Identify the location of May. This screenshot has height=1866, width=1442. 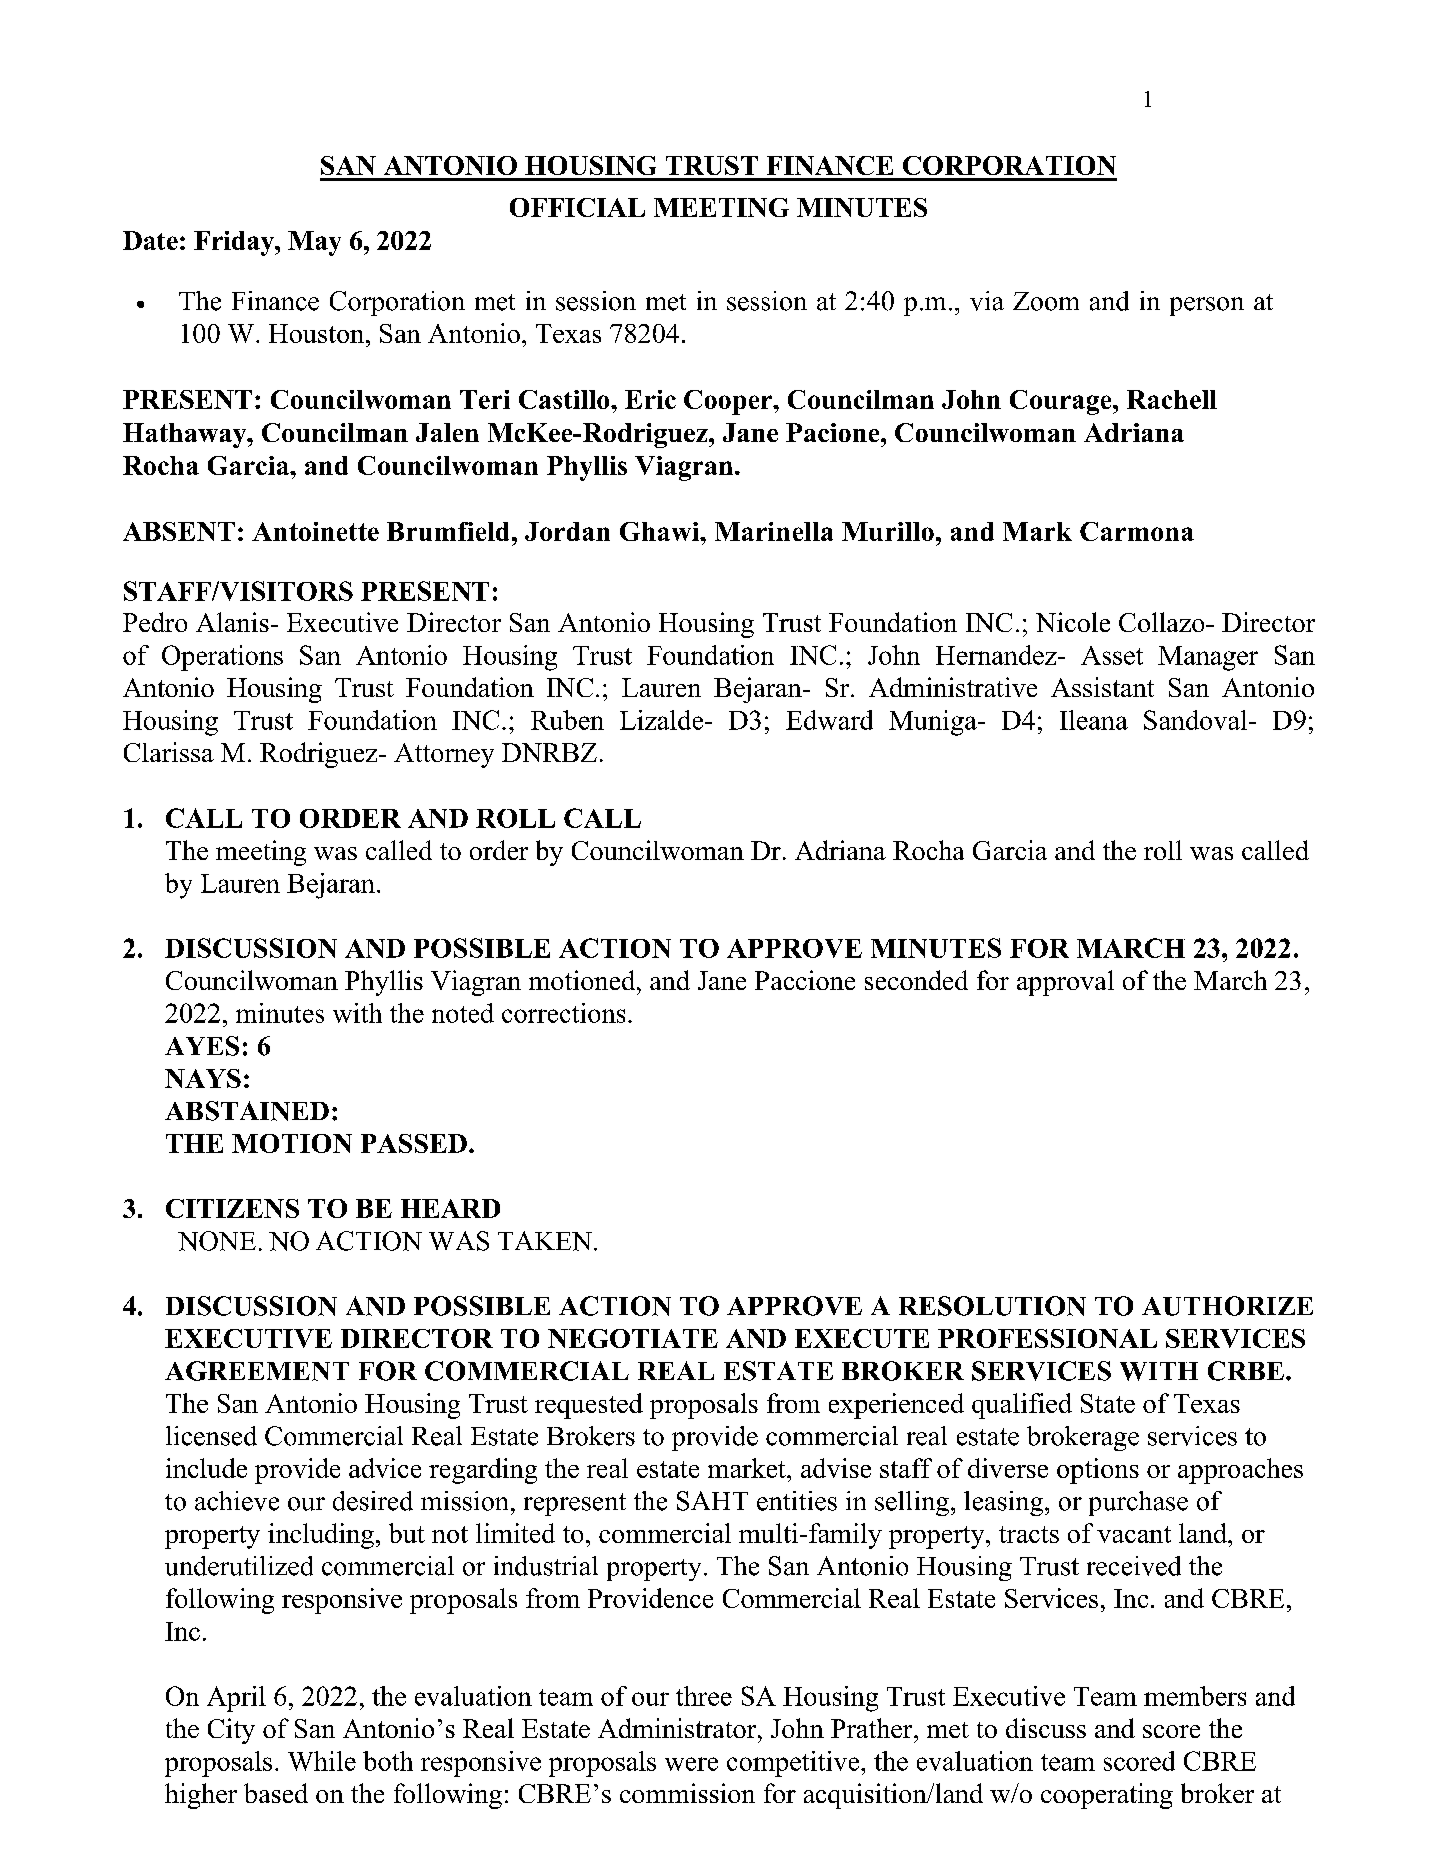
(314, 243).
